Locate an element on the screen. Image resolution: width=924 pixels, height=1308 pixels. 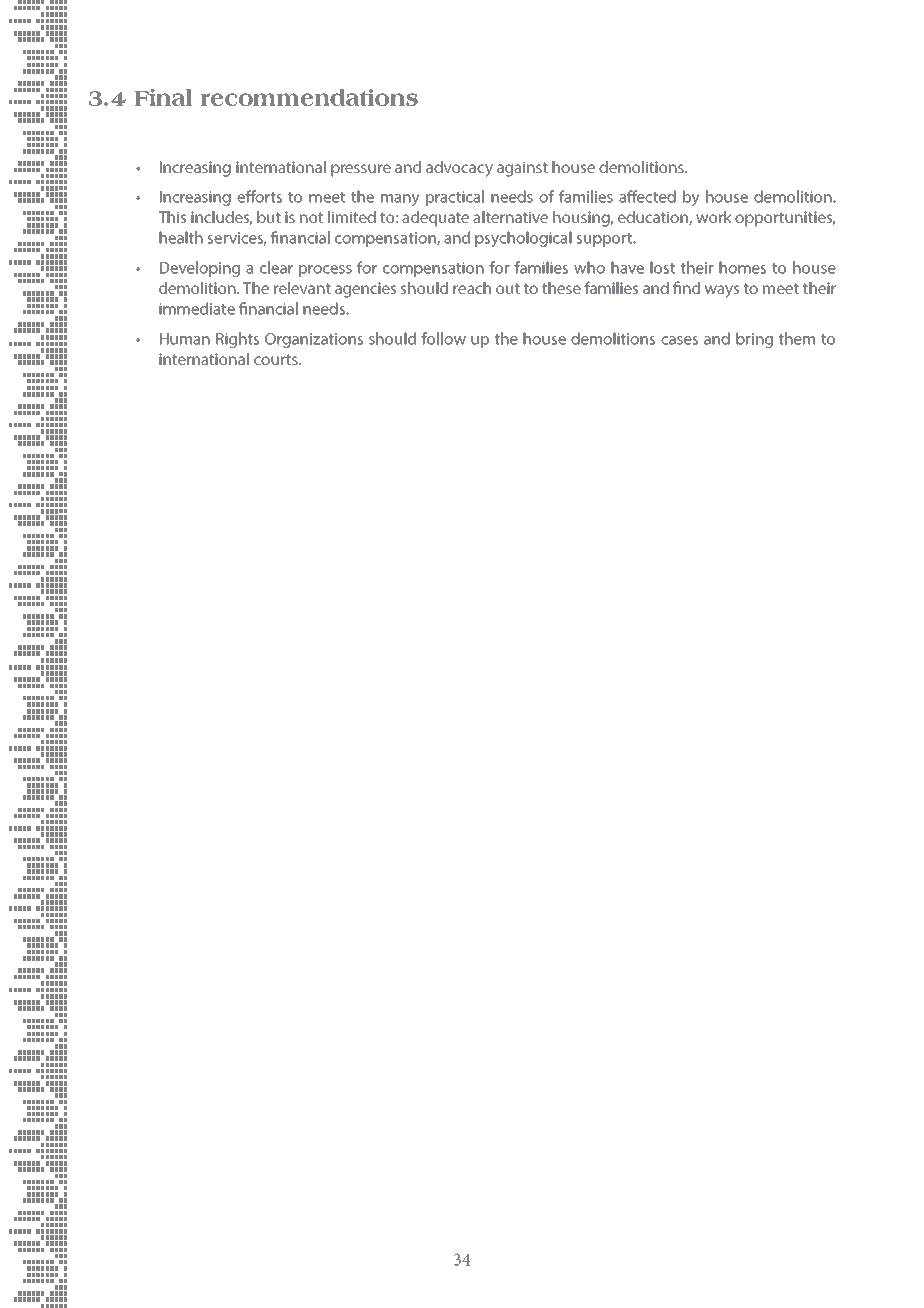
follow is located at coordinates (443, 338).
